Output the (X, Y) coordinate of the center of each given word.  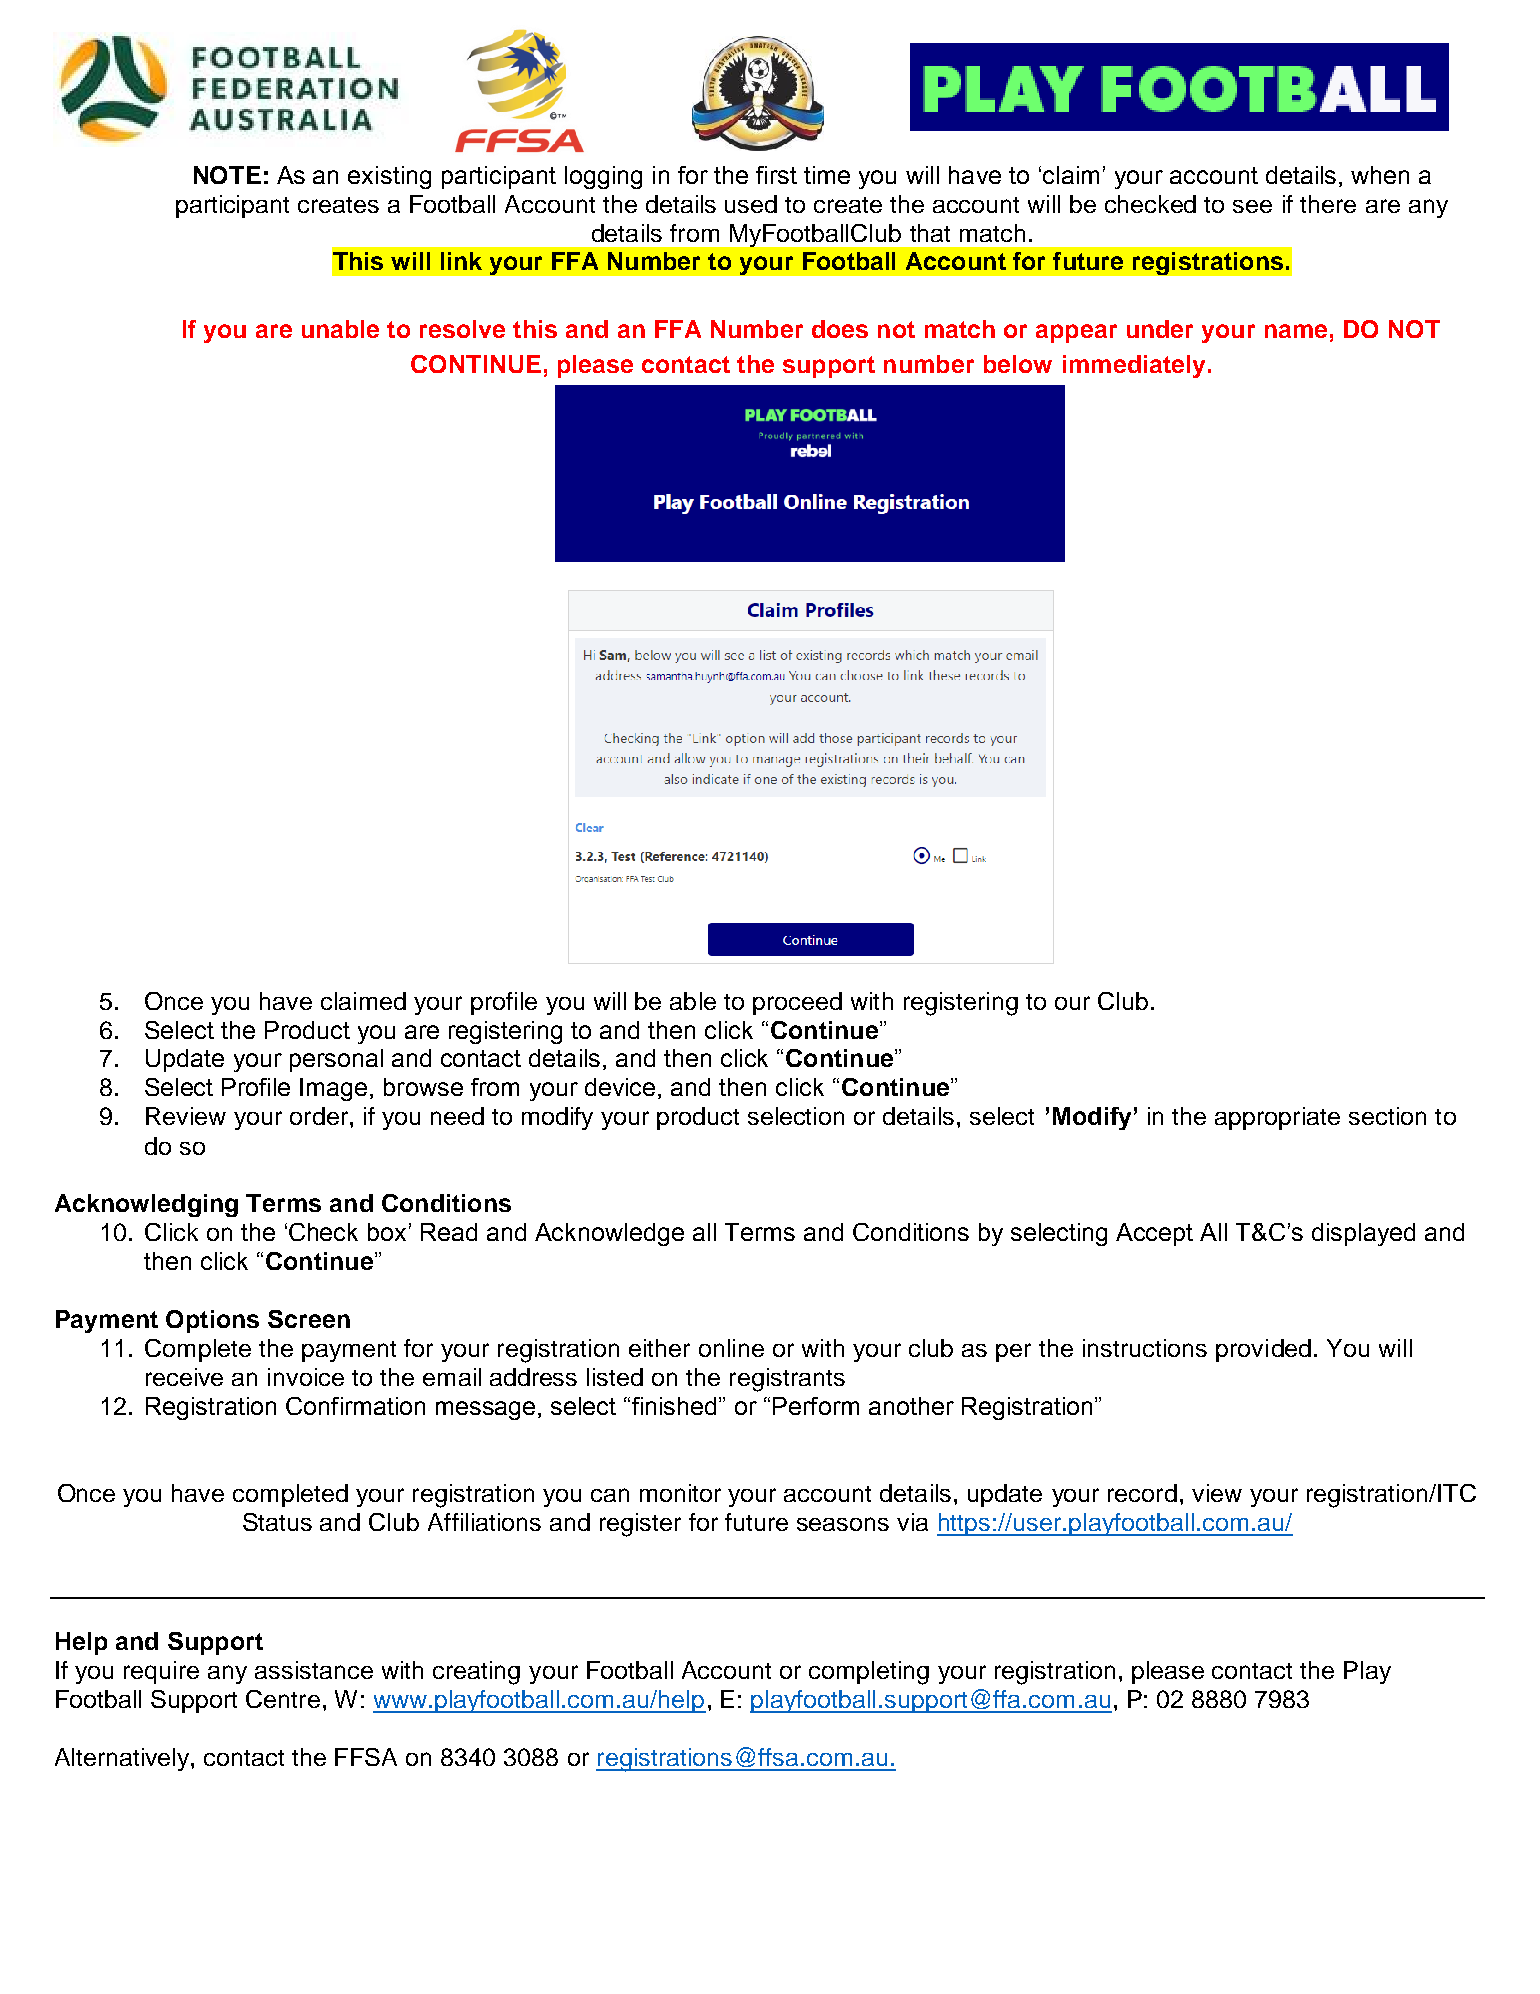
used (751, 204)
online (731, 1348)
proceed (797, 1003)
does (840, 329)
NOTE (227, 175)
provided (1263, 1350)
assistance (314, 1670)
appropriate (1277, 1118)
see (1252, 206)
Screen (309, 1319)
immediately (1134, 366)
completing (869, 1673)
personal (336, 1060)
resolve (462, 329)
